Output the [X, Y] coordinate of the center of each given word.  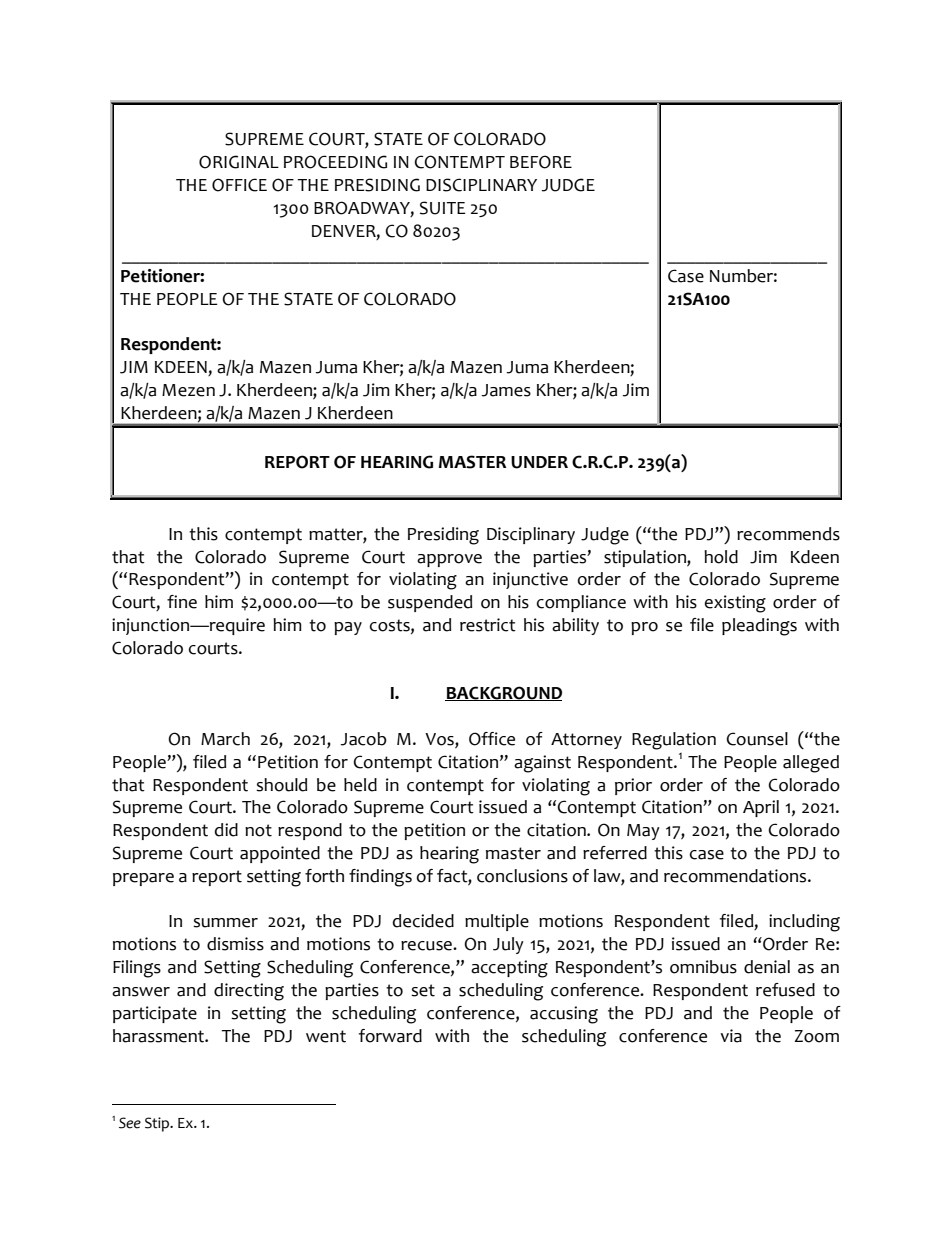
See [130, 1123]
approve [449, 560]
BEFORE [541, 162]
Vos [440, 740]
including [804, 923]
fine [182, 602]
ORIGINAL [239, 162]
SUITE [443, 208]
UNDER [539, 462]
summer [225, 923]
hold [721, 557]
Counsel [757, 739]
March [225, 739]
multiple [497, 922]
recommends [788, 534]
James [506, 390]
